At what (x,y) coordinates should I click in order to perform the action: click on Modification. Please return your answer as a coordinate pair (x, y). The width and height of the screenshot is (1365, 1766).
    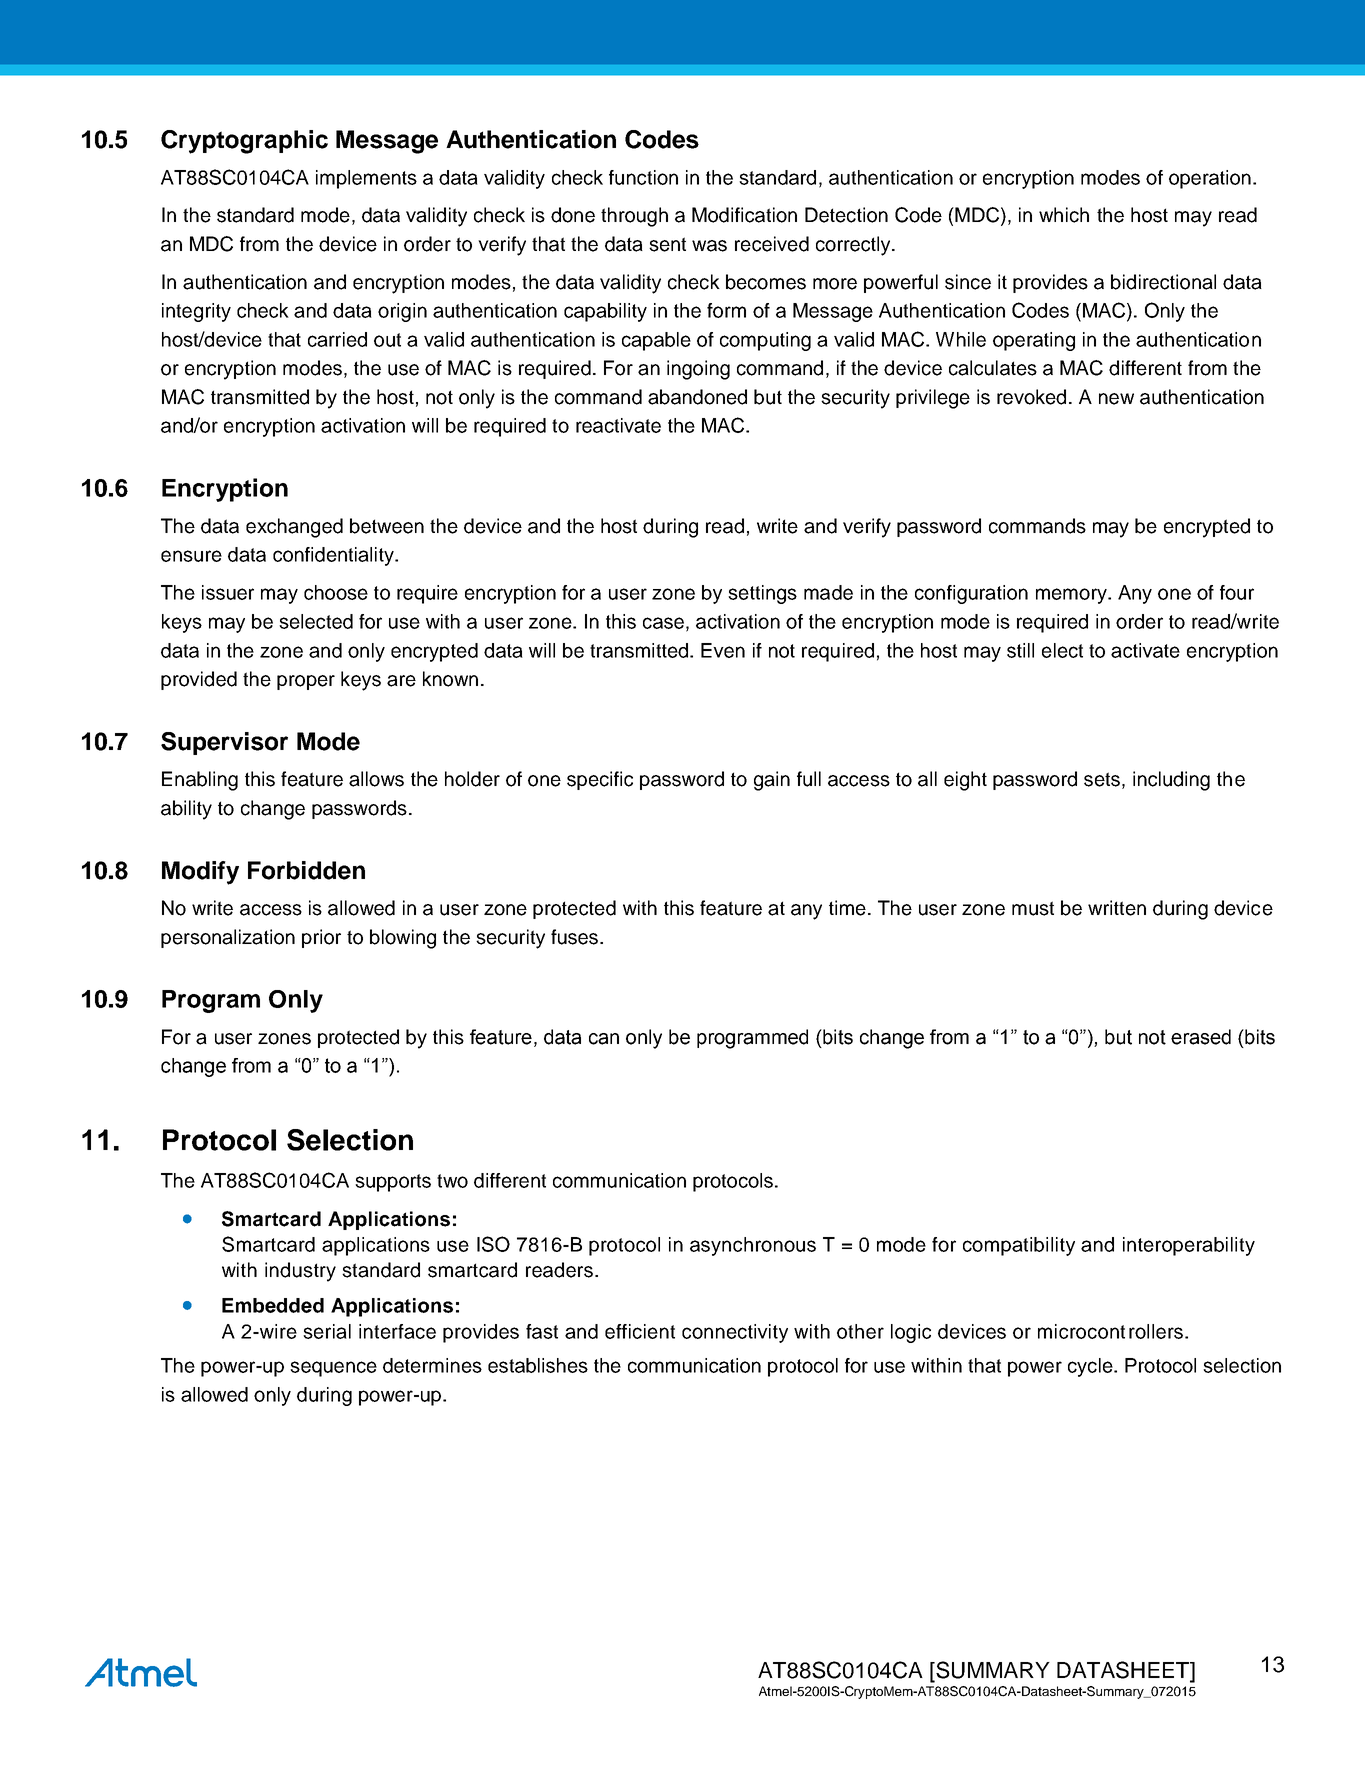
    Looking at the image, I should click on (744, 215).
